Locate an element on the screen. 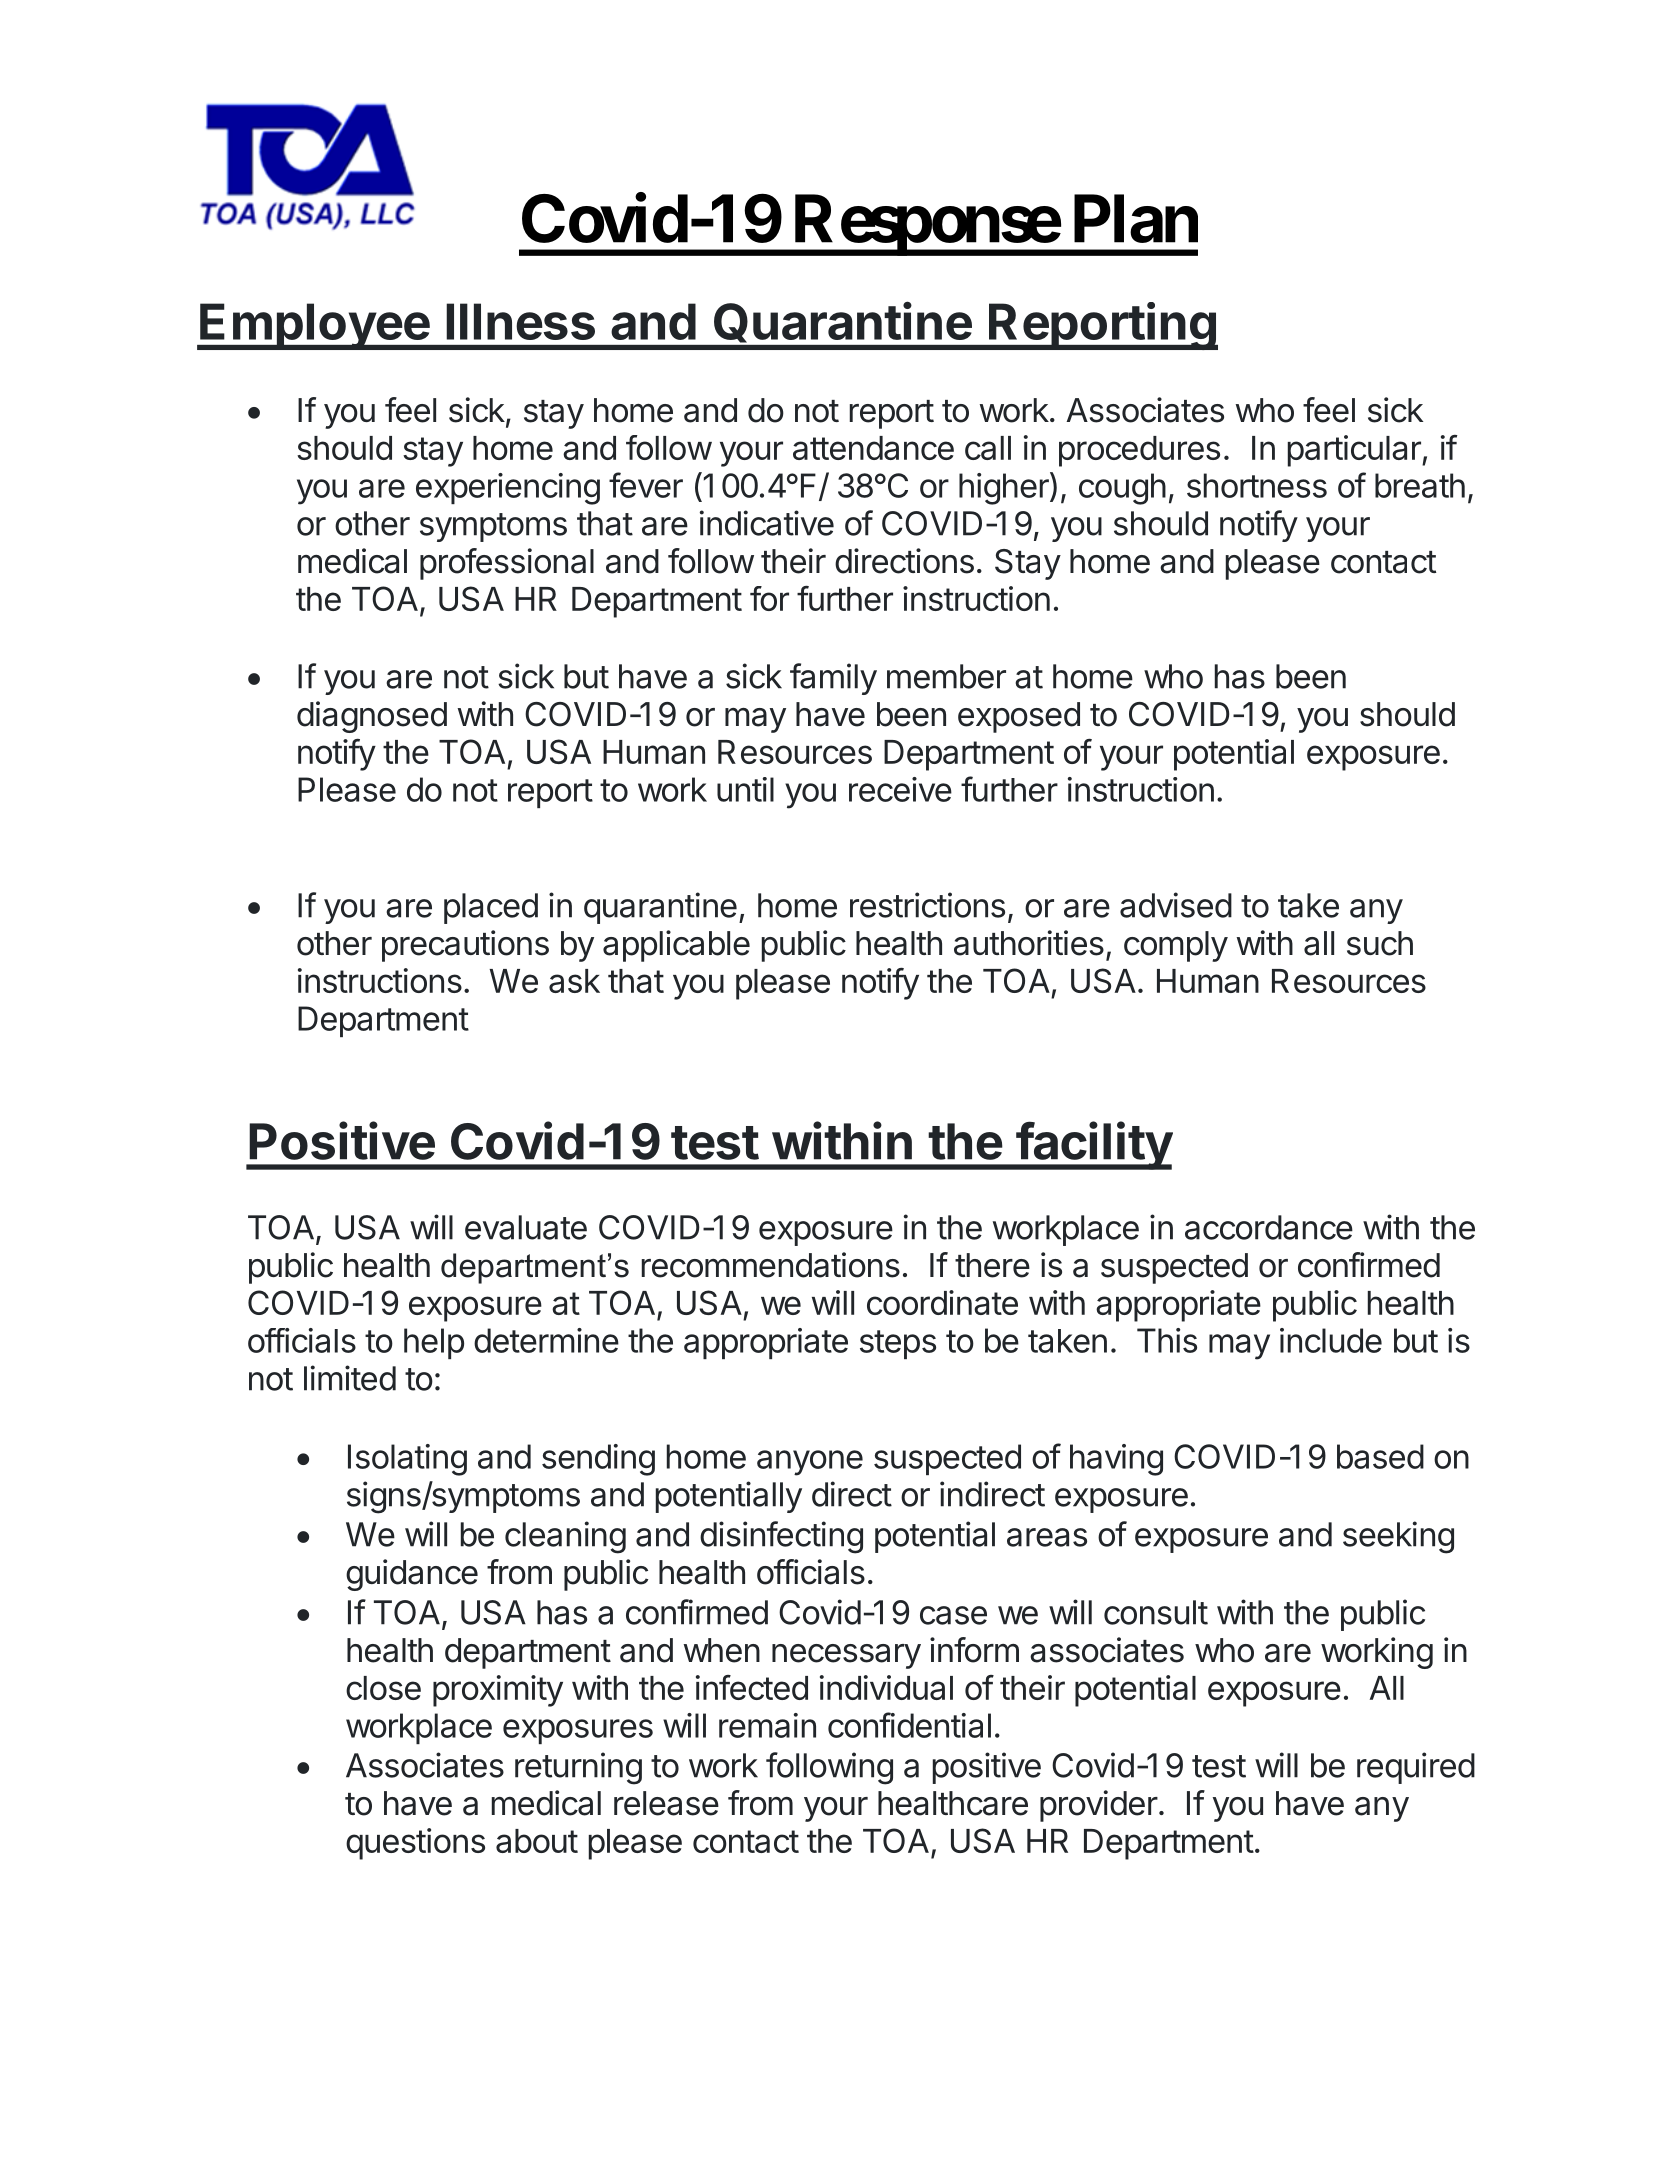  confidential is located at coordinates (909, 1725).
